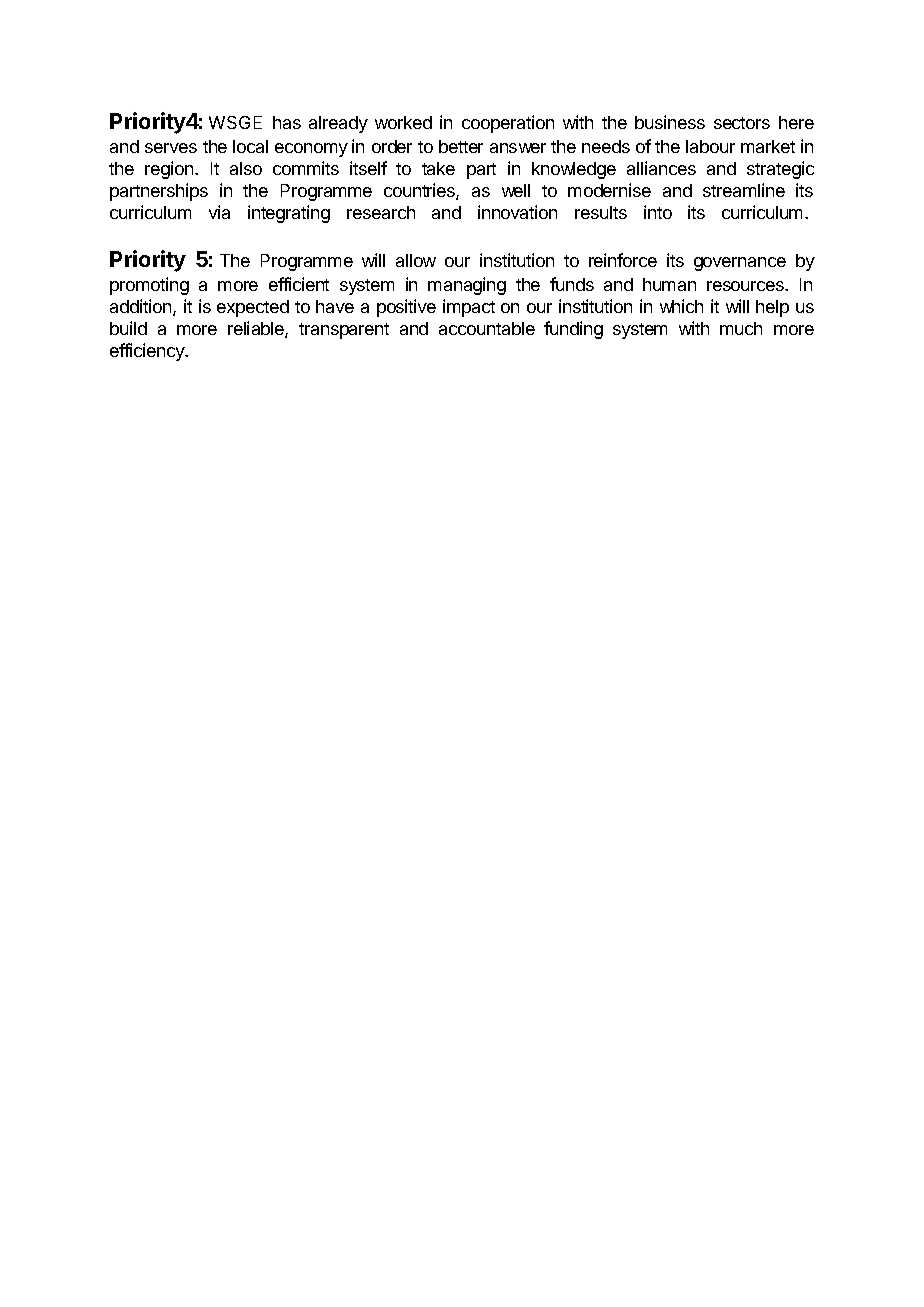  I want to click on sectors, so click(742, 123).
